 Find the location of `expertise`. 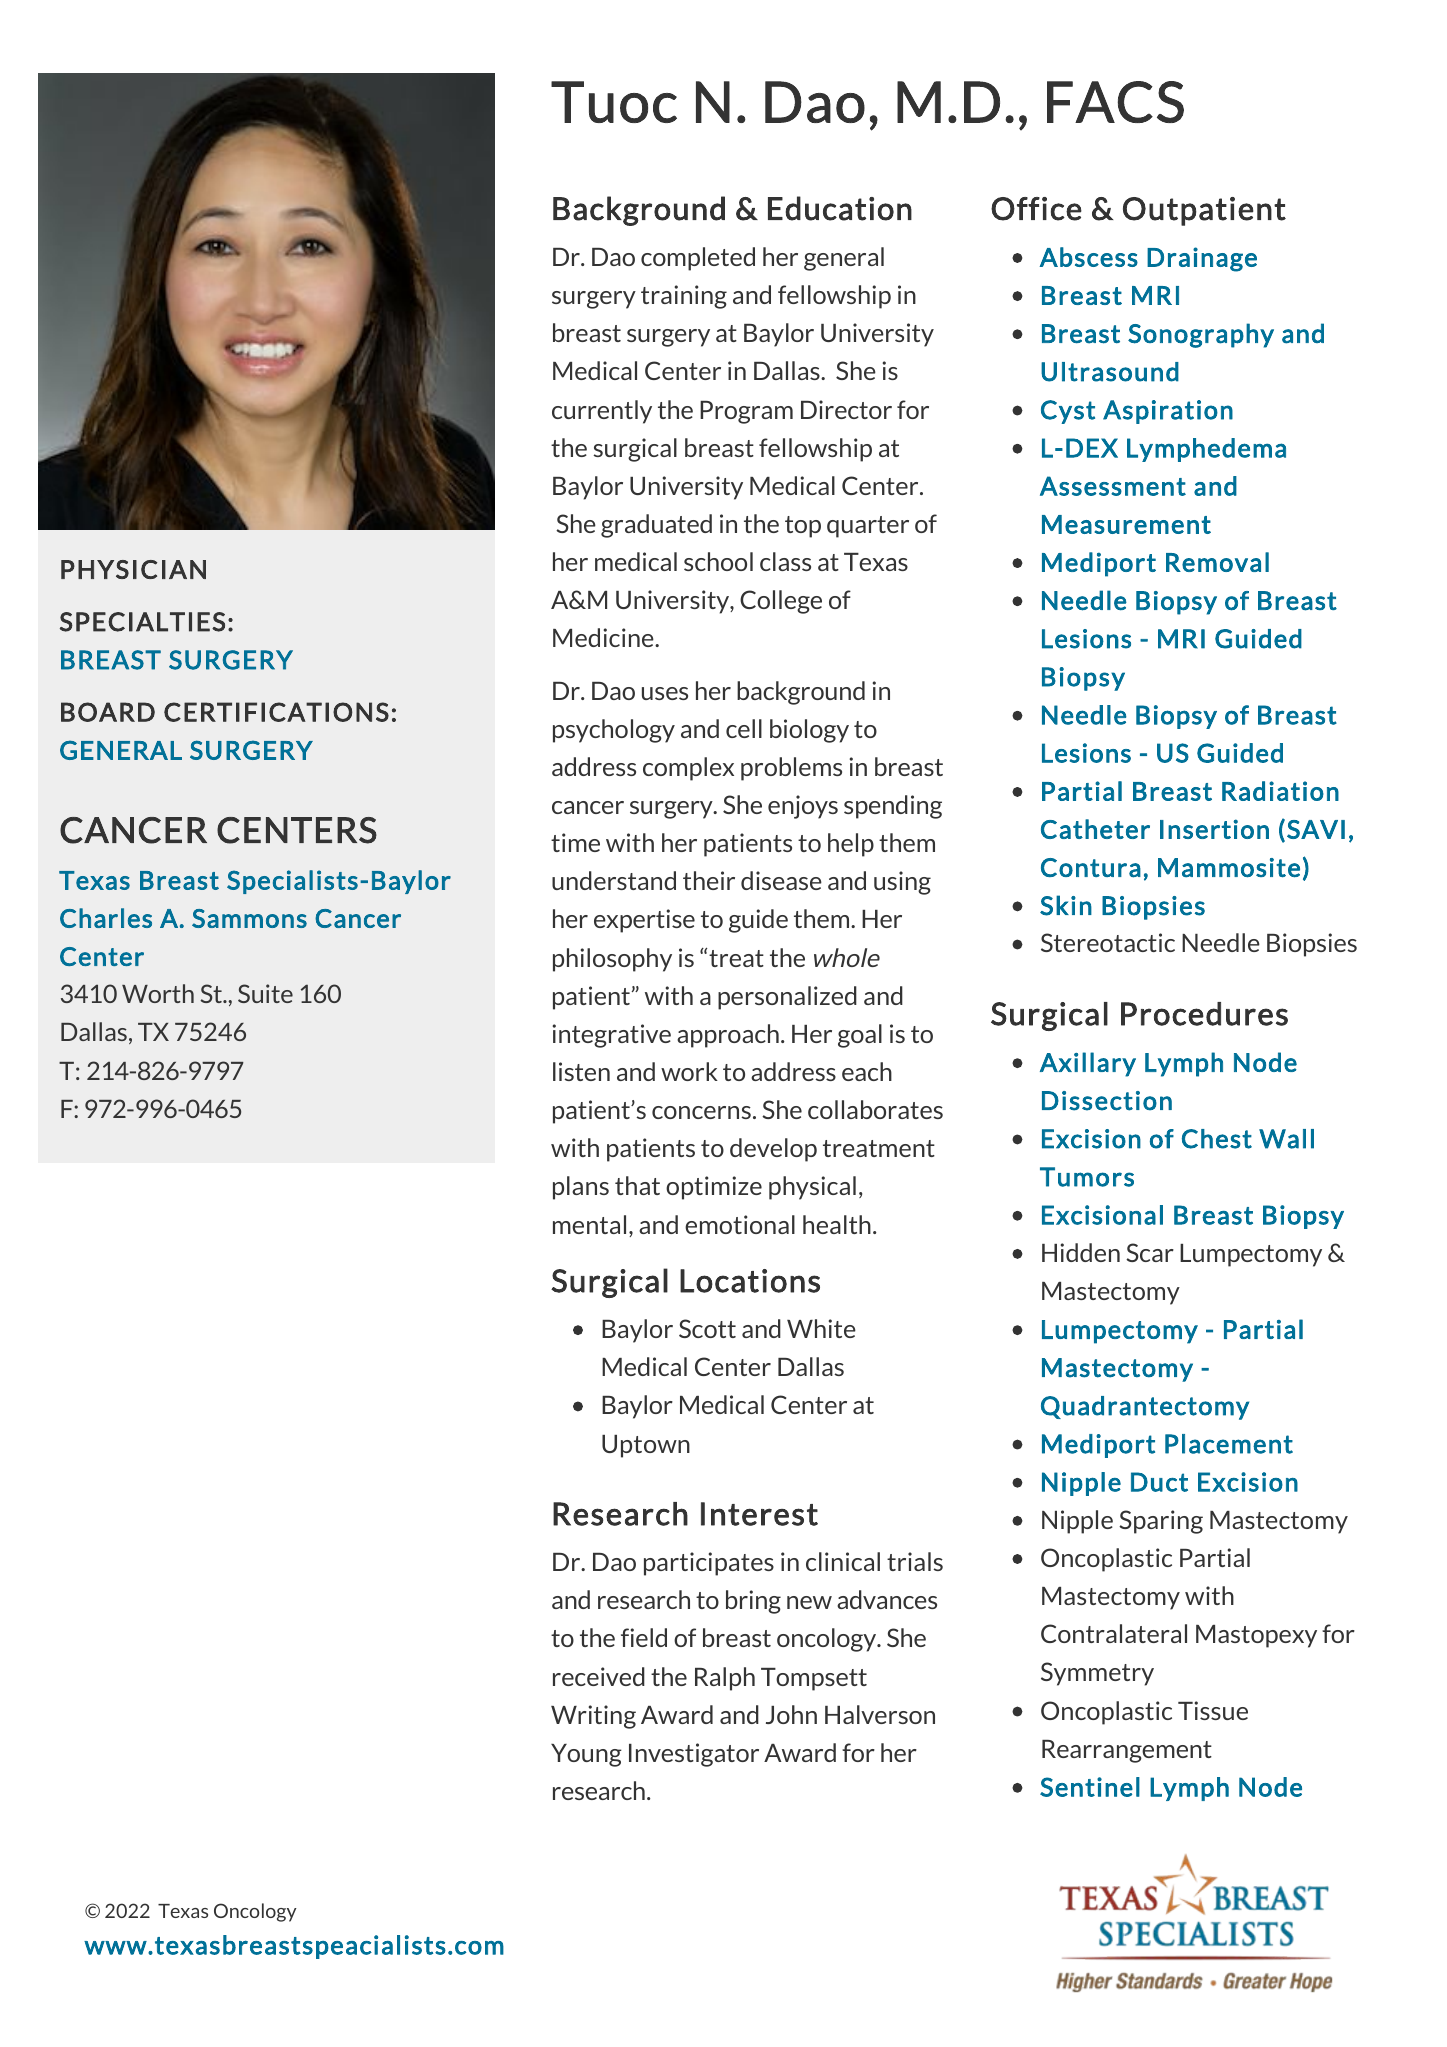

expertise is located at coordinates (644, 921).
